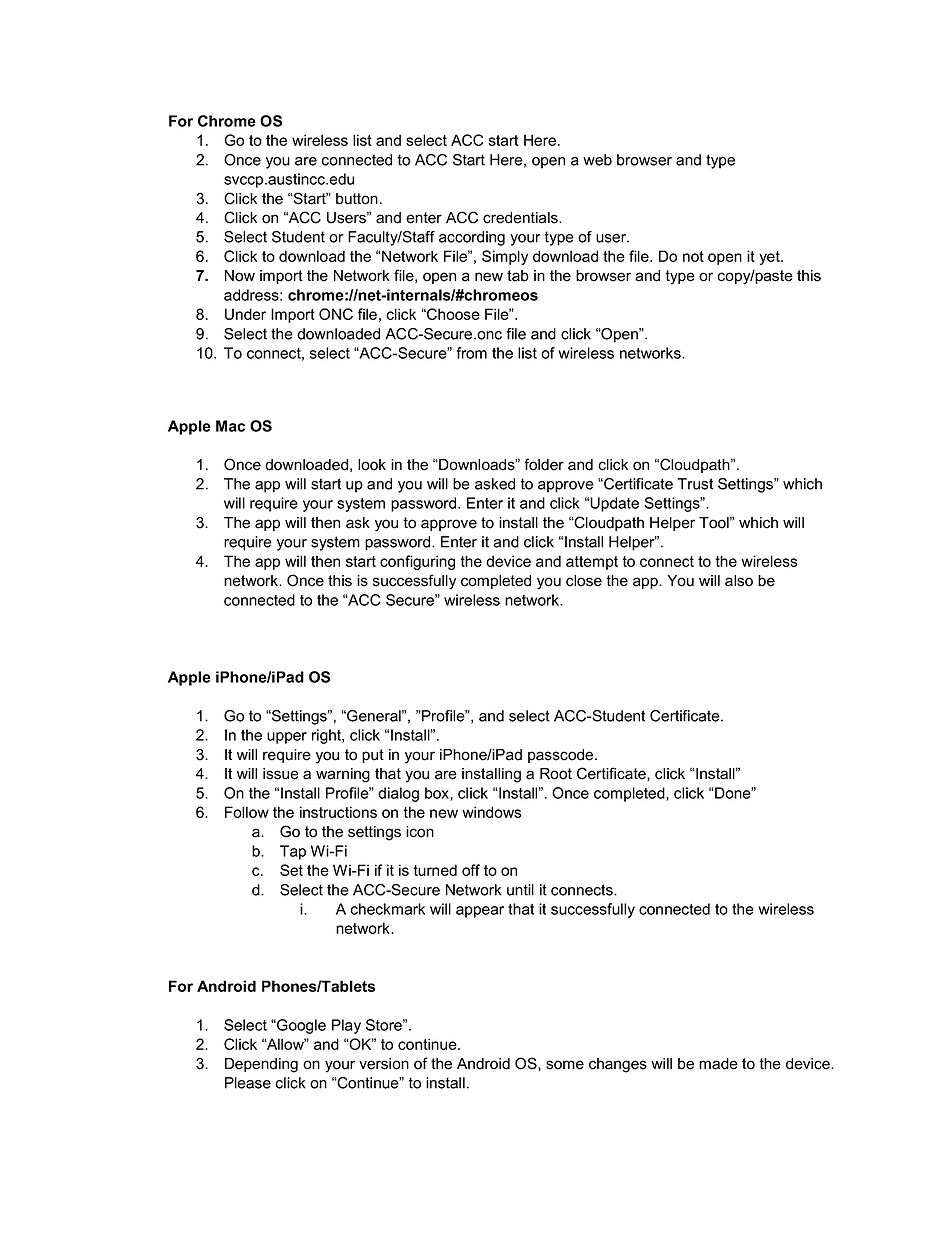 The height and width of the screenshot is (1233, 952). Describe the element at coordinates (372, 465) in the screenshot. I see `look` at that location.
